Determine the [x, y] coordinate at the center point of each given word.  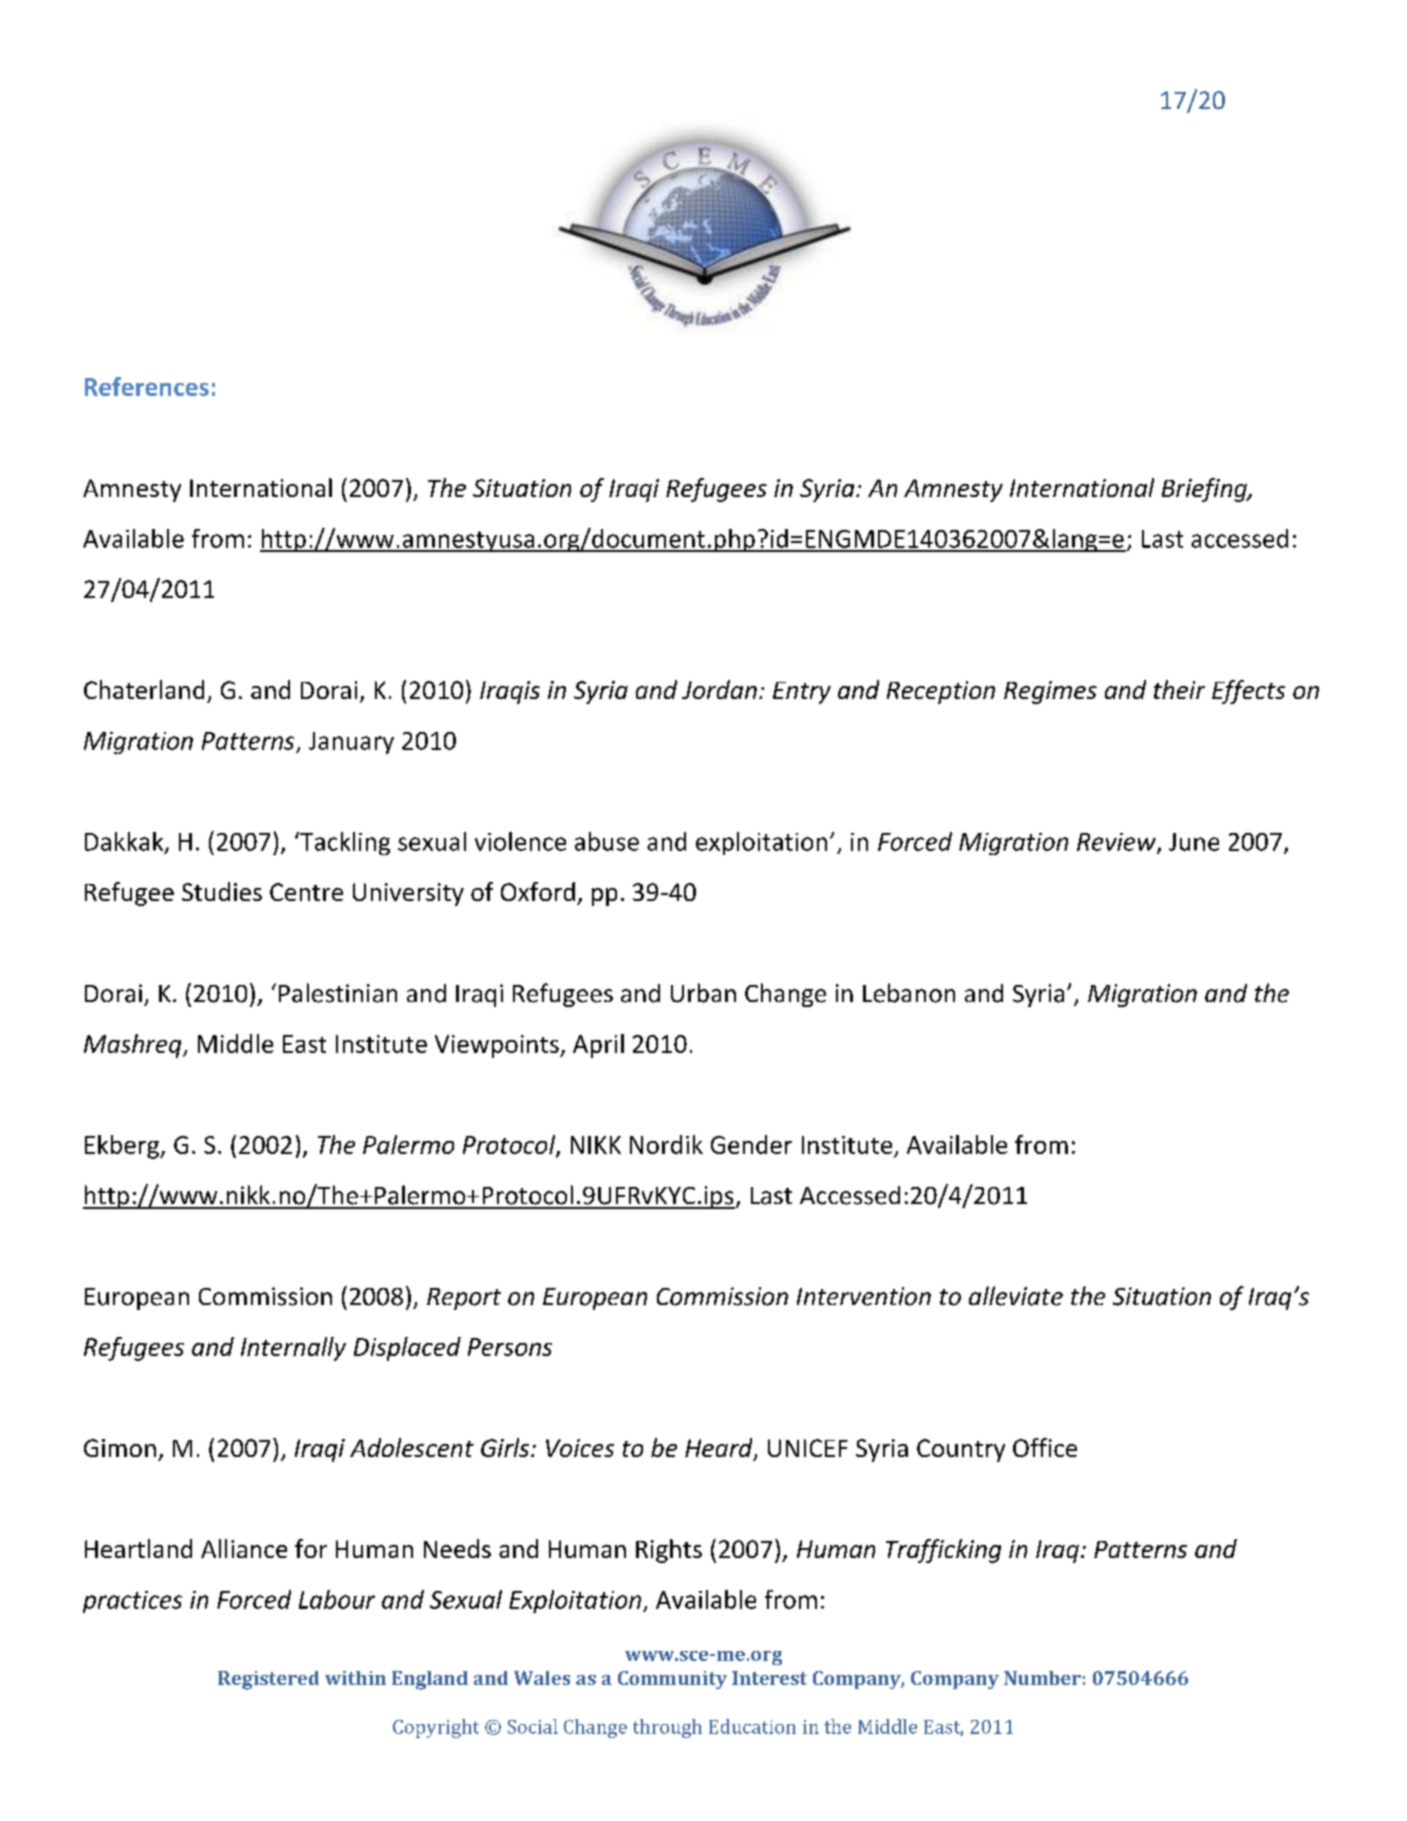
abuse [607, 841]
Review [1117, 843]
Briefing [1205, 490]
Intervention [864, 1296]
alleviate [1016, 1296]
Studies [222, 891]
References [147, 386]
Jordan [719, 689]
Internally [293, 1349]
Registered [268, 1680]
